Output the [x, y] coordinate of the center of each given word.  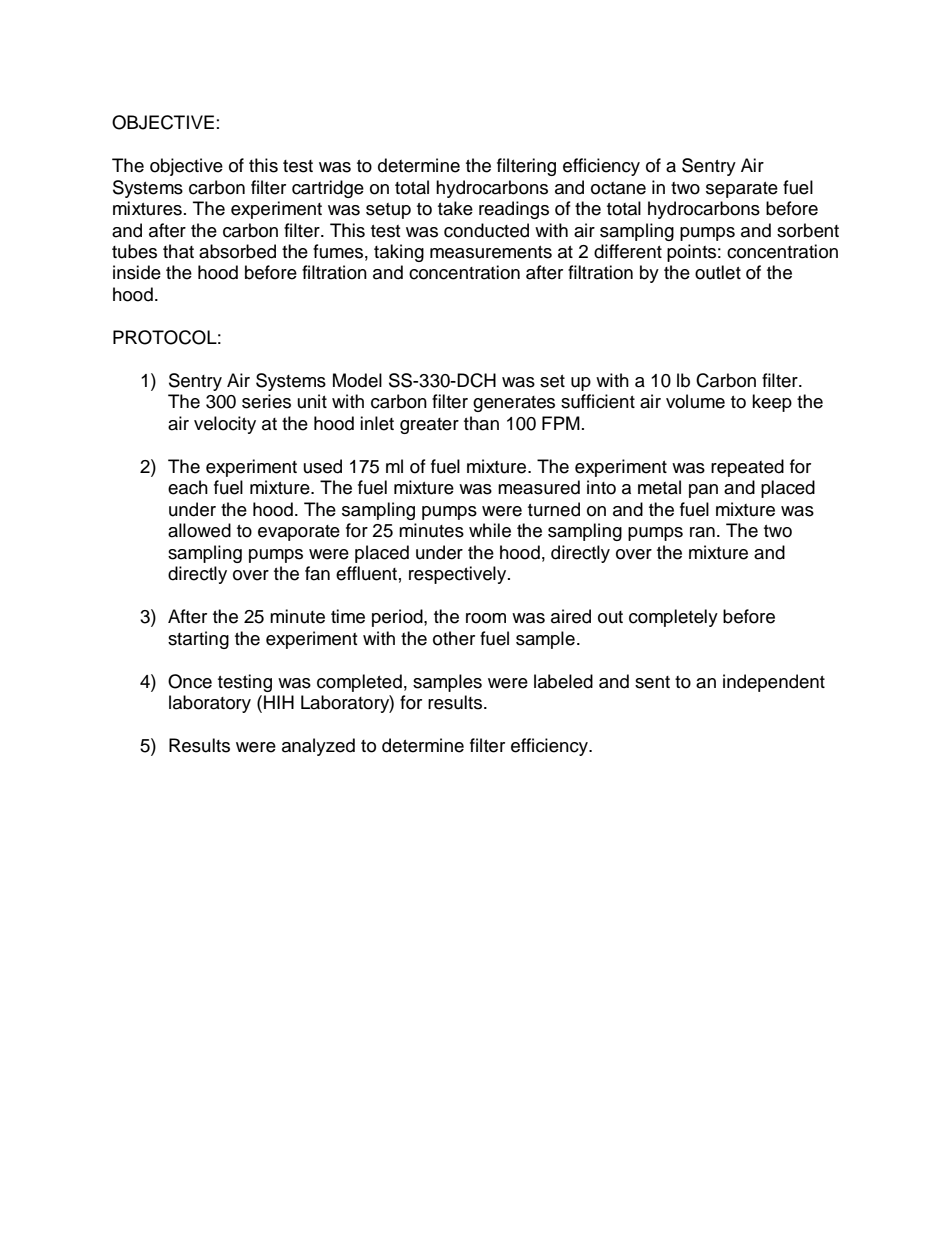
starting [198, 640]
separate [742, 190]
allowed [199, 530]
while [490, 530]
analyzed [318, 747]
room [486, 618]
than [481, 423]
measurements [491, 252]
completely [673, 618]
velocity [225, 425]
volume [695, 401]
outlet [718, 272]
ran [702, 532]
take [455, 208]
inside [137, 272]
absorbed [237, 251]
